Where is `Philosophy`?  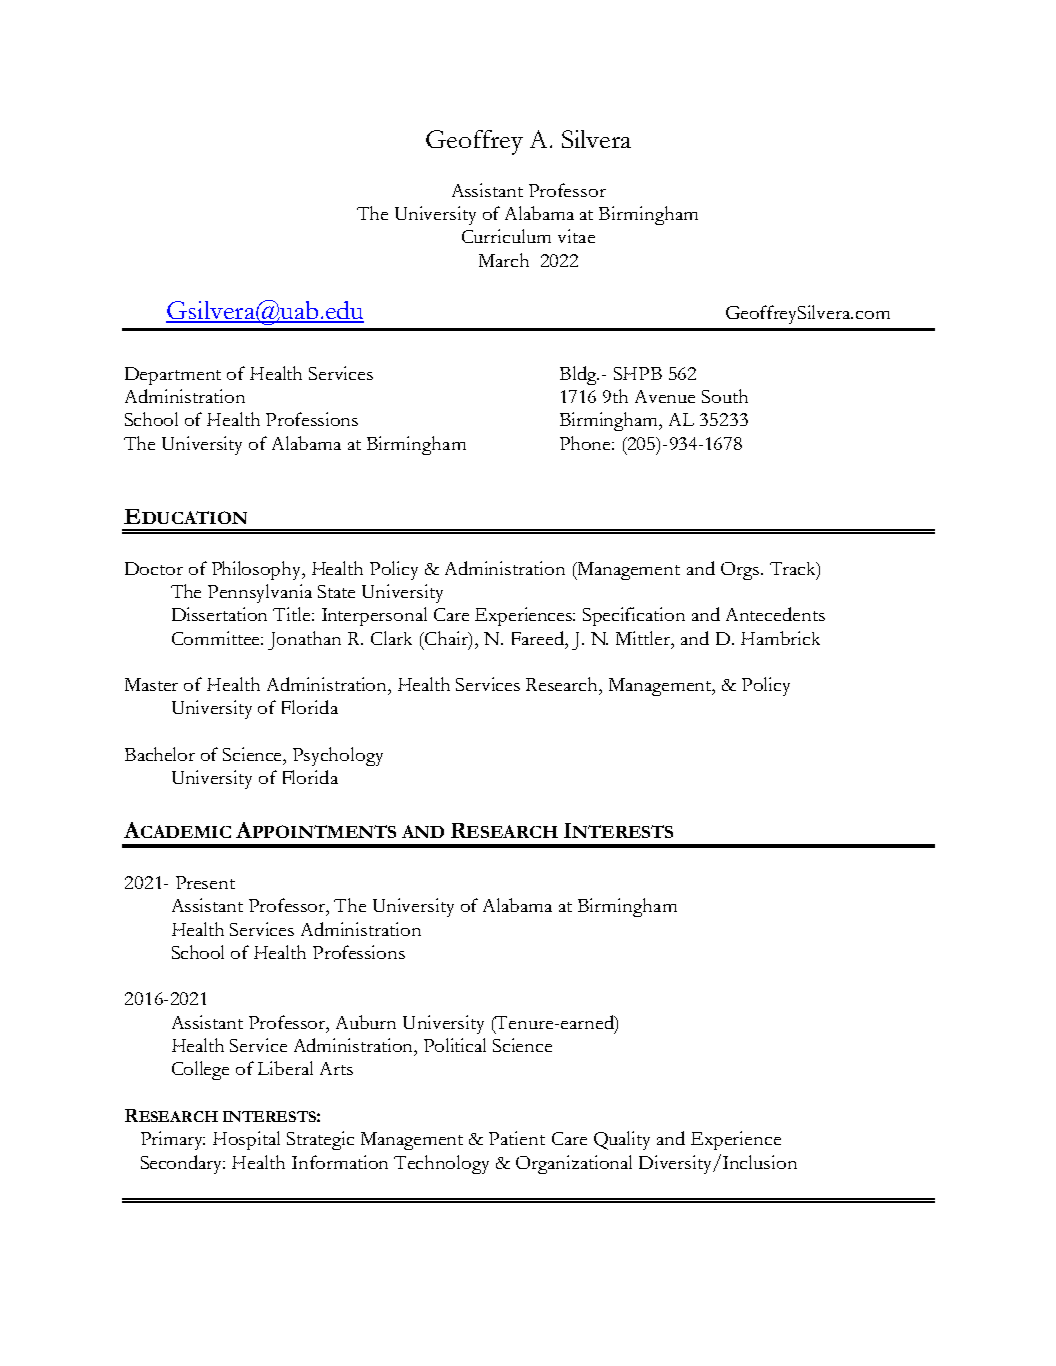
Philosophy is located at coordinates (258, 570).
